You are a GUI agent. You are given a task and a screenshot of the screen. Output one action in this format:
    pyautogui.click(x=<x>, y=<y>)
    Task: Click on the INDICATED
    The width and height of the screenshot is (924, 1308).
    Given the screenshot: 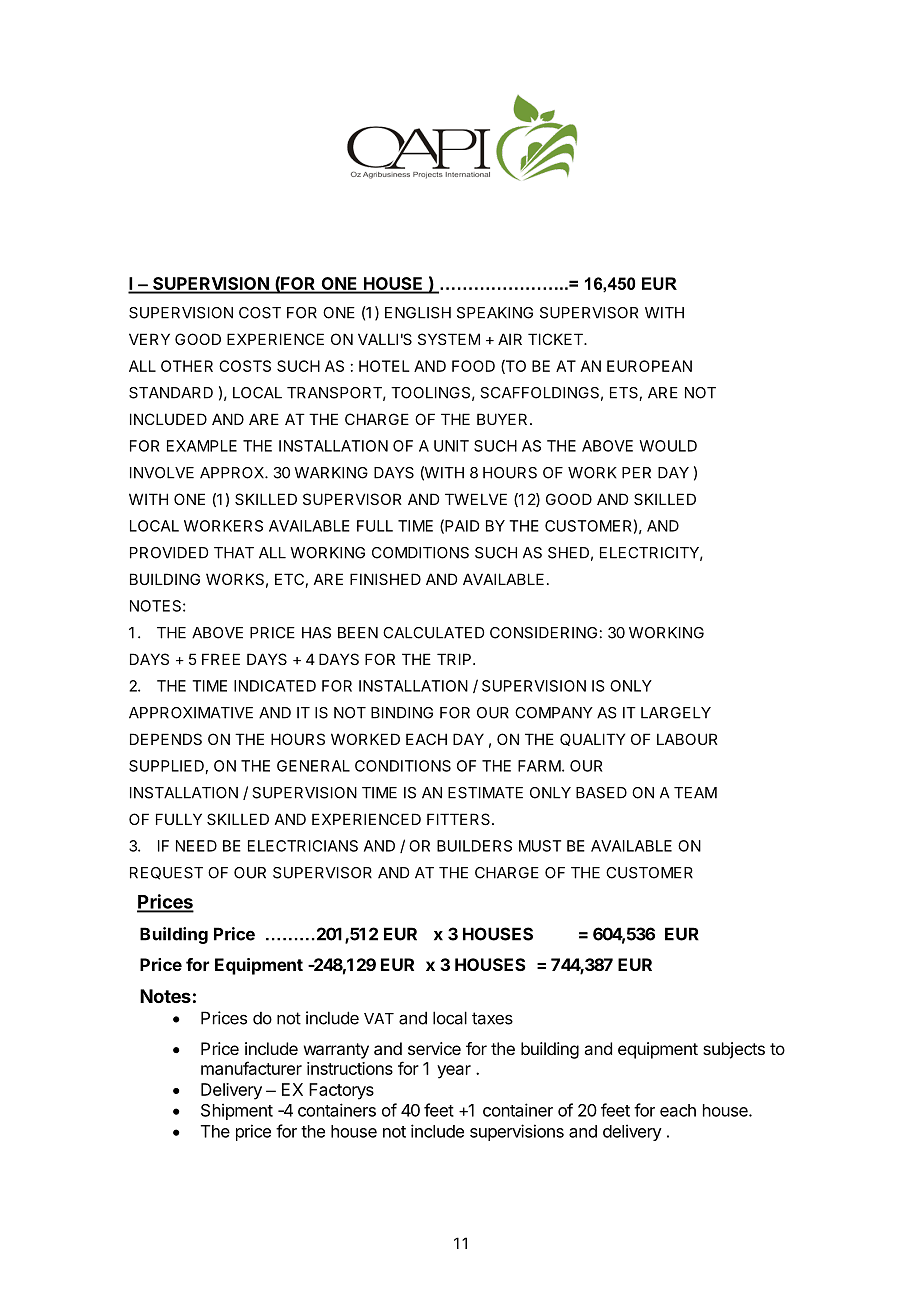 What is the action you would take?
    pyautogui.click(x=275, y=686)
